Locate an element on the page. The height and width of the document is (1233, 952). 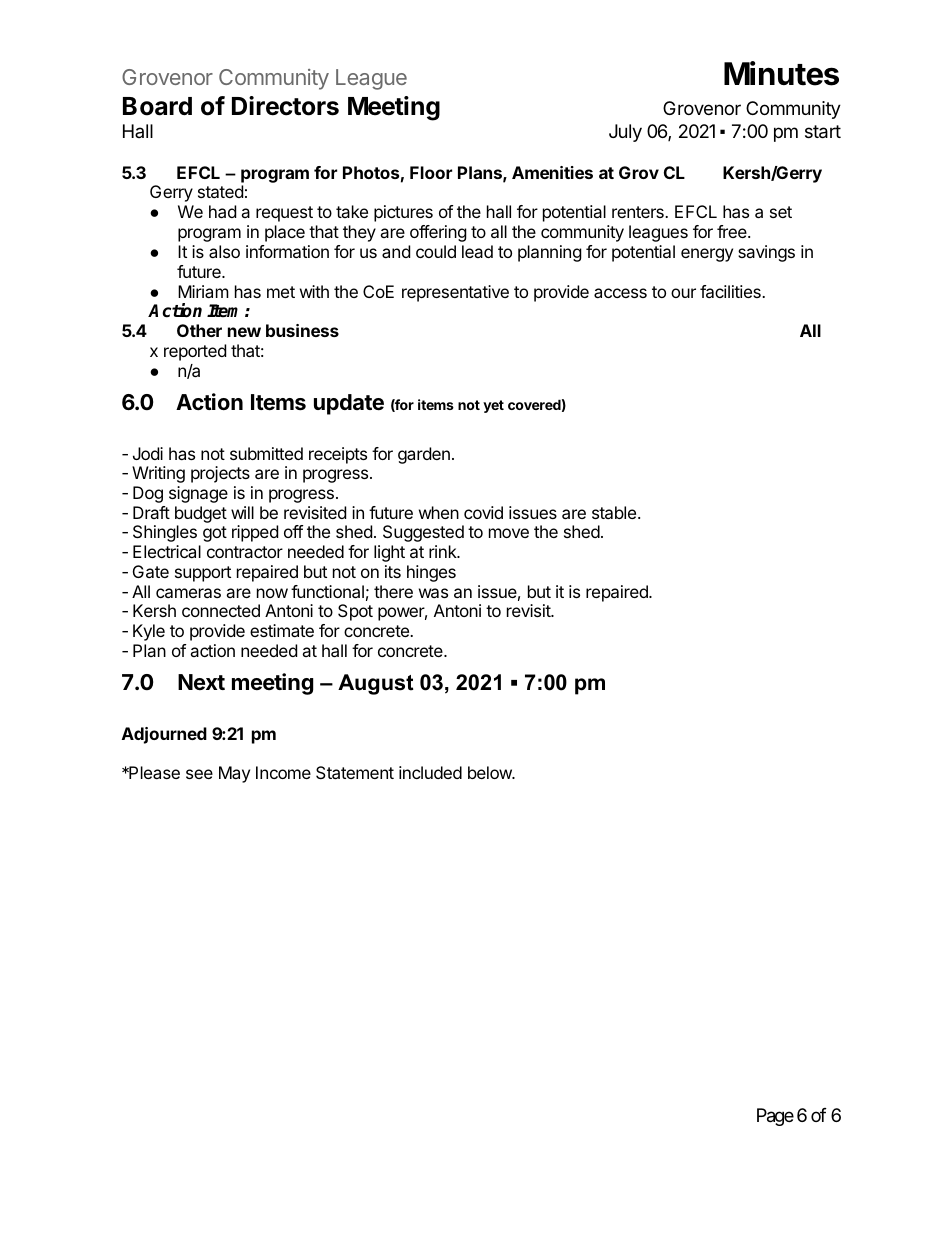
yet is located at coordinates (493, 406).
